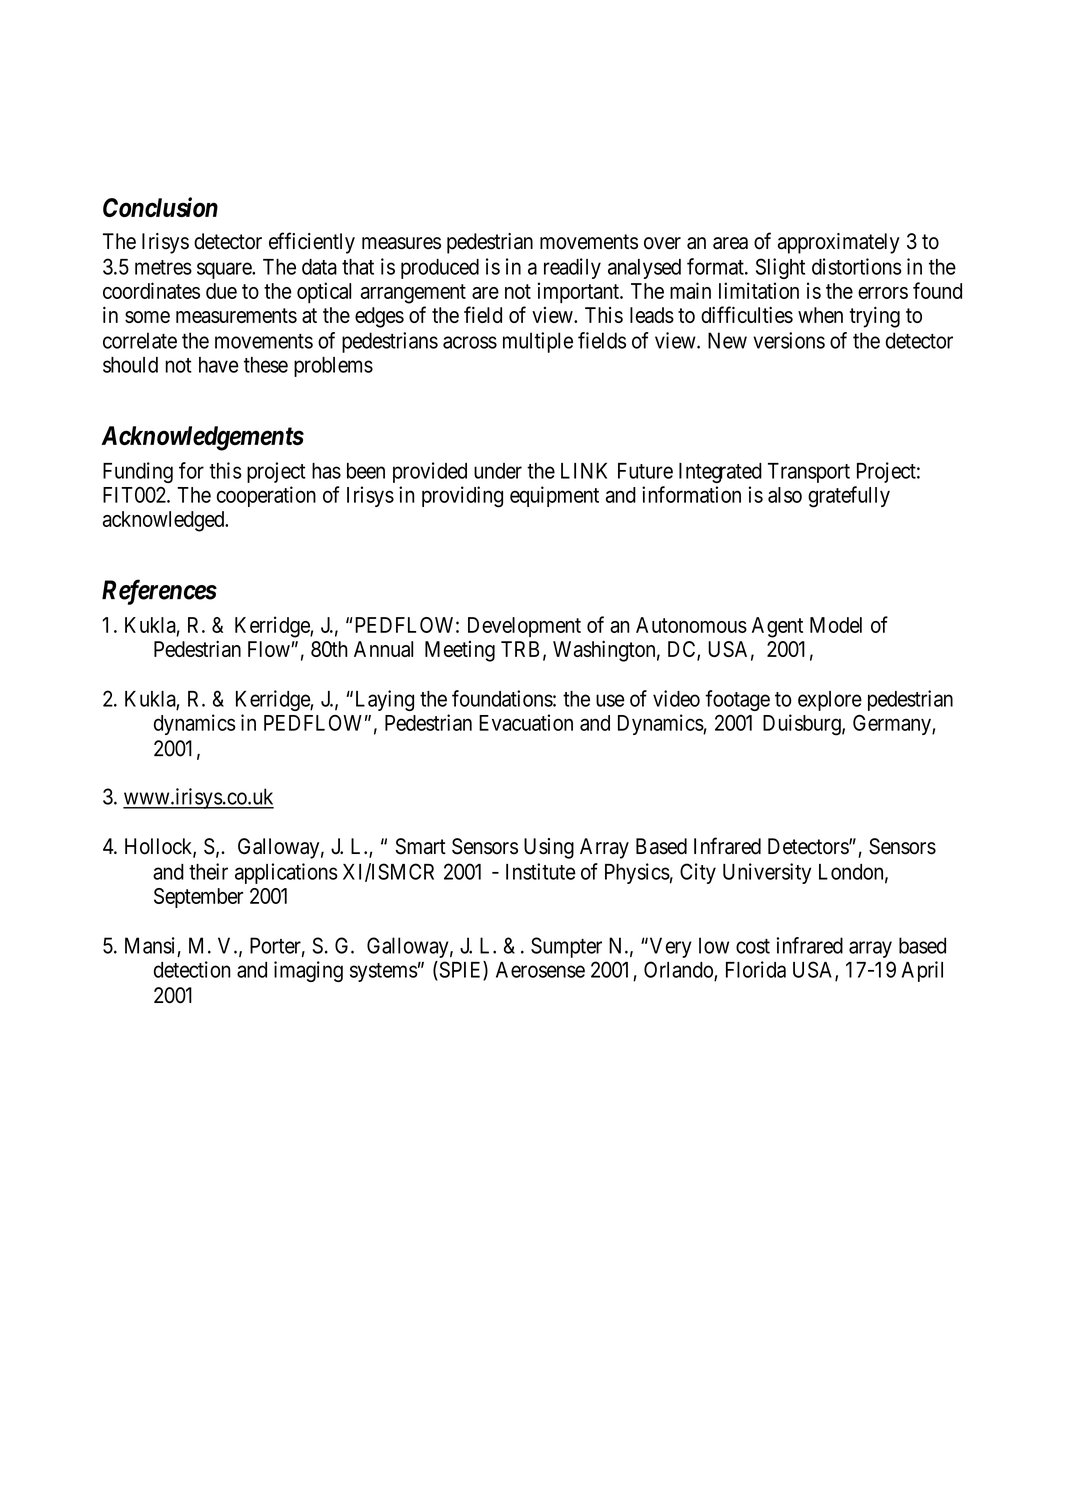  Describe the element at coordinates (526, 722) in the image. I see `Evacuation` at that location.
